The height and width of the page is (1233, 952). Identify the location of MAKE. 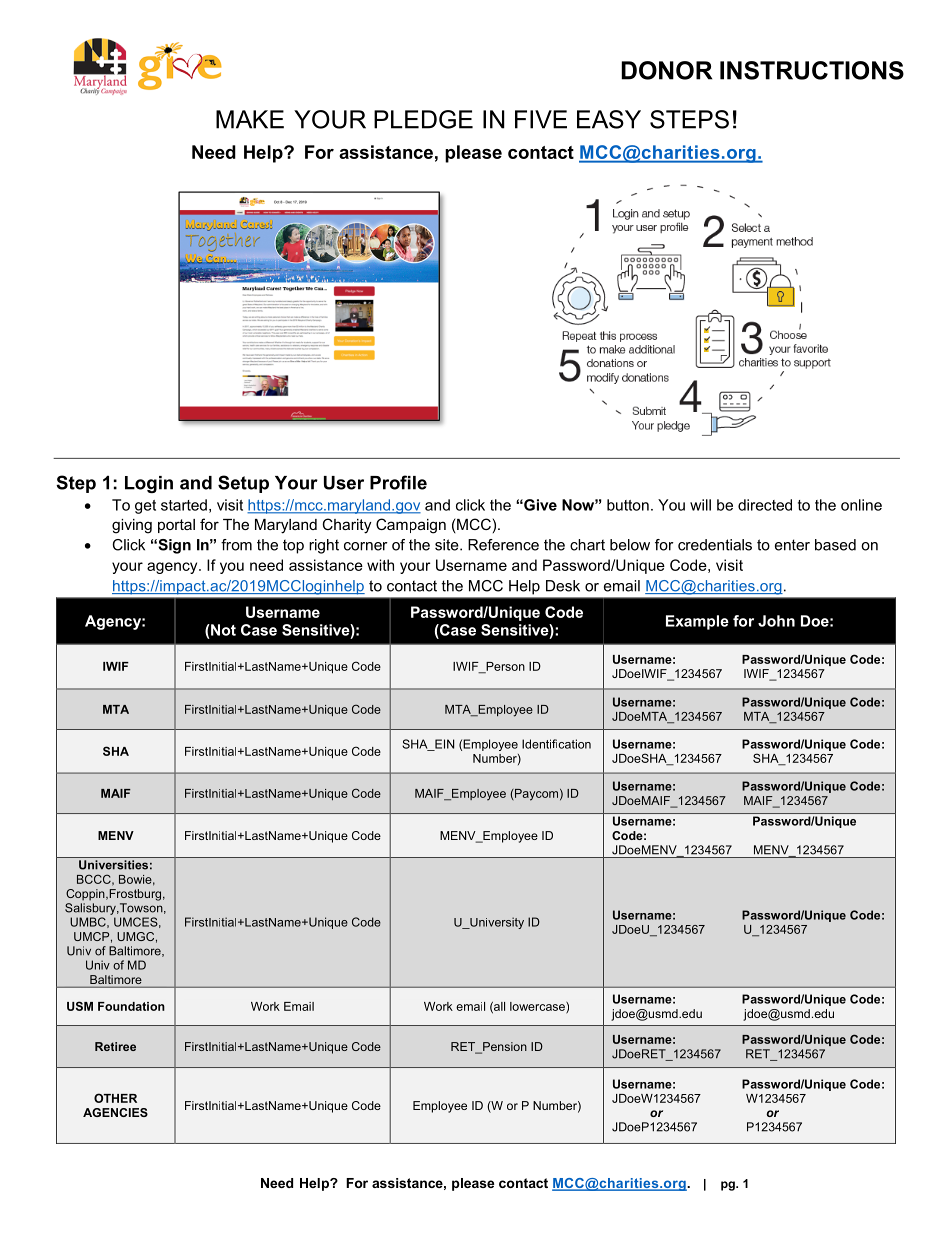
(250, 119).
